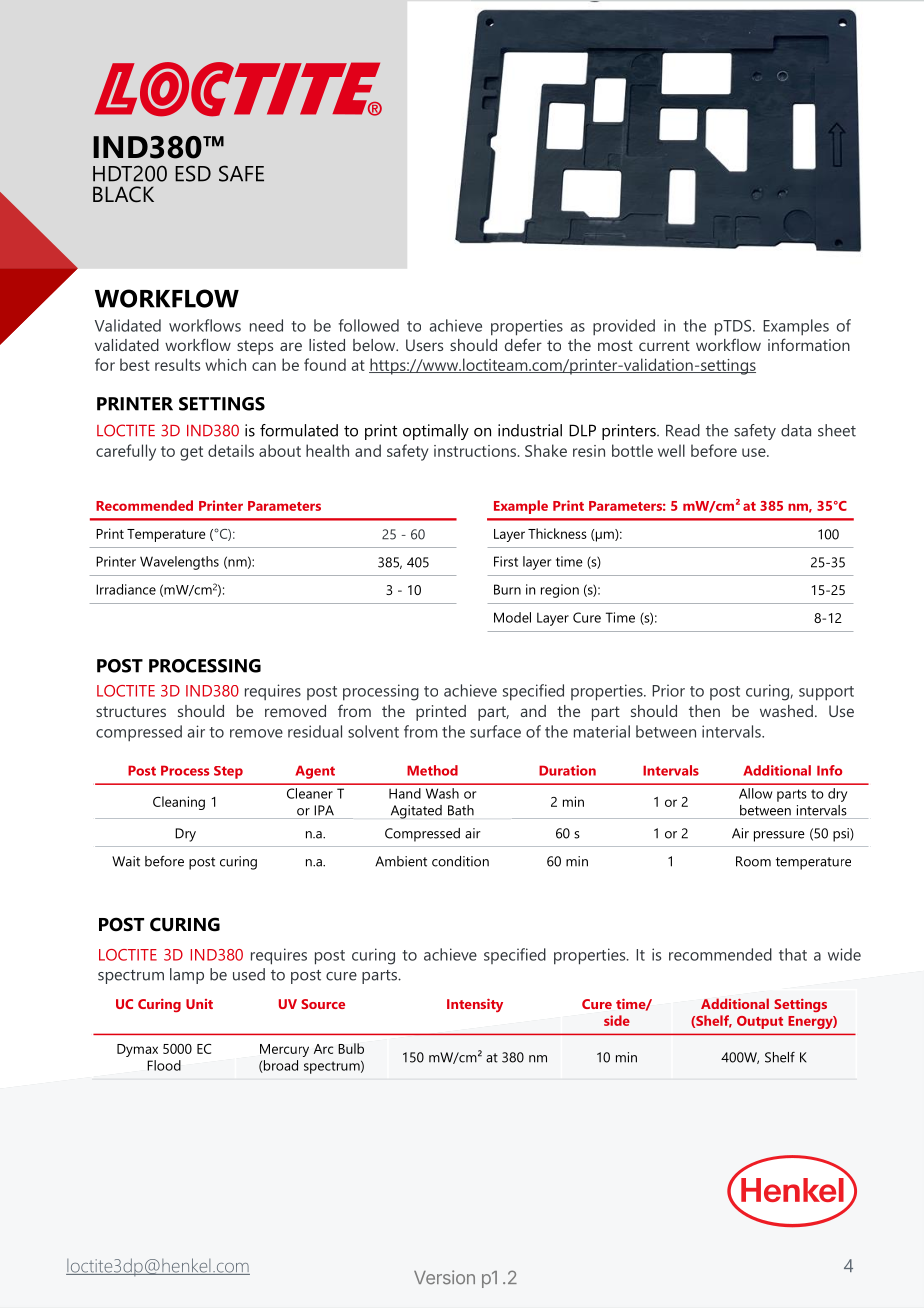 The height and width of the document is (1308, 924). I want to click on Flood, so click(164, 1065).
